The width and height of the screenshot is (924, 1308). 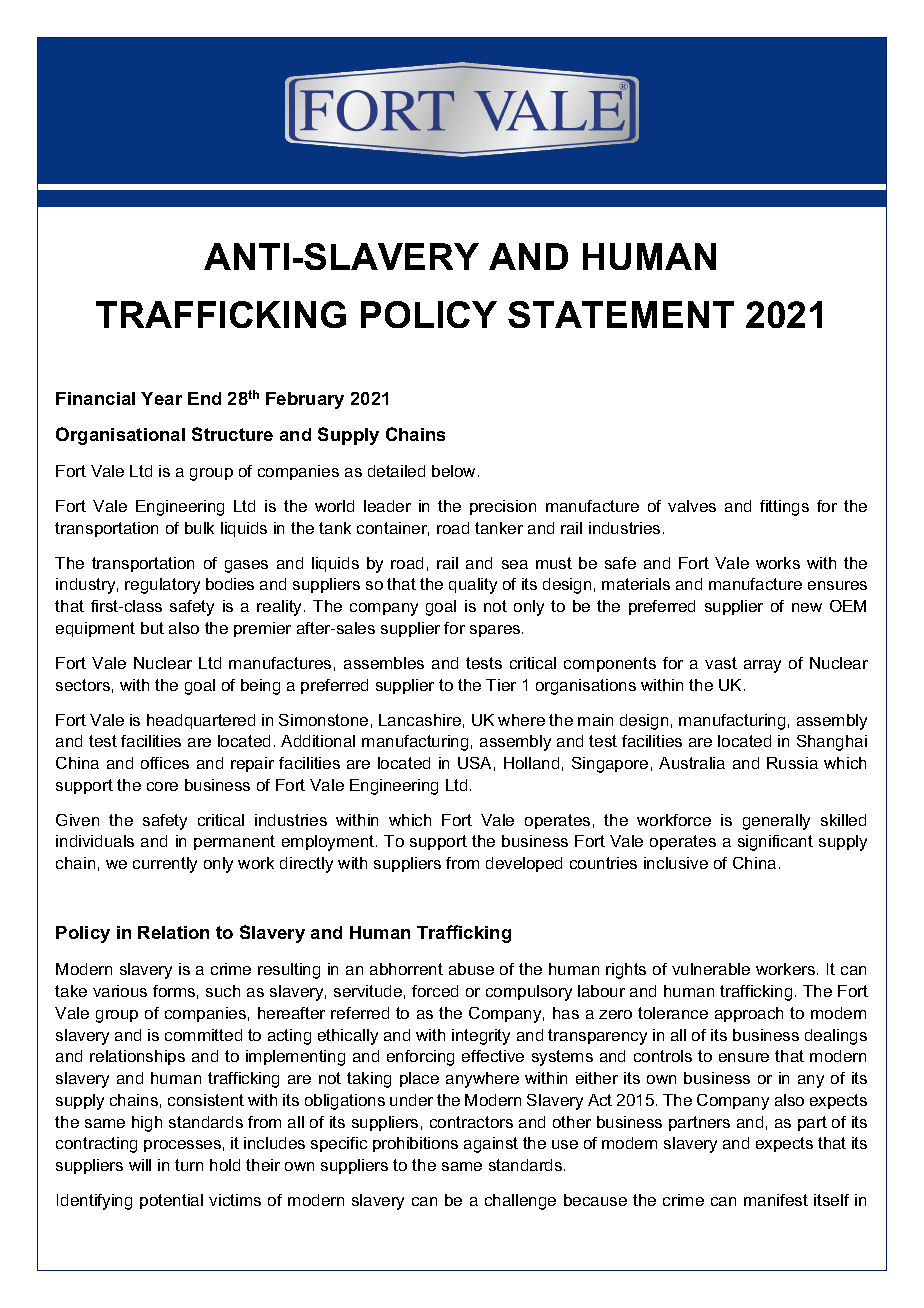 I want to click on significant, so click(x=775, y=843).
